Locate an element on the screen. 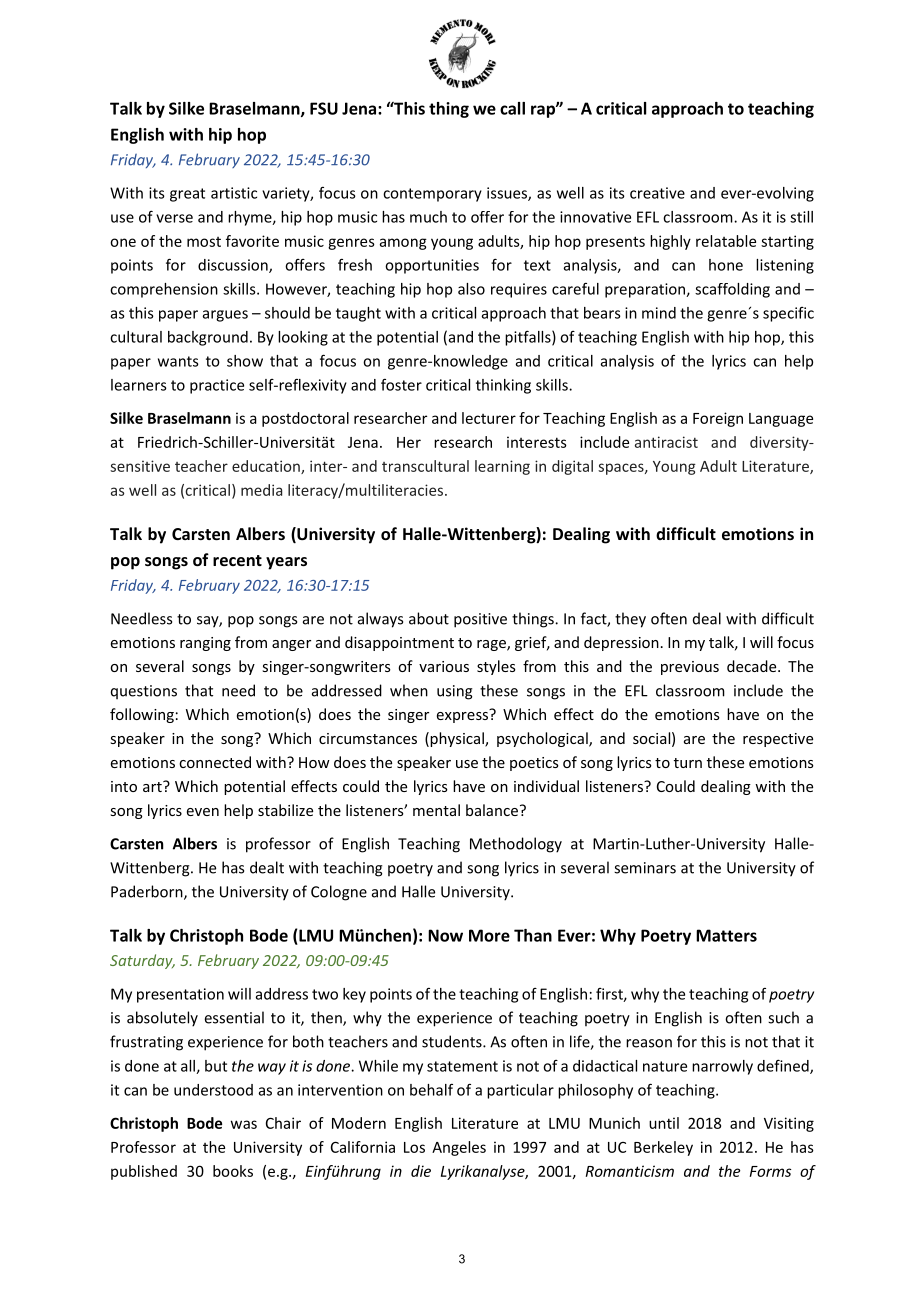  rage is located at coordinates (492, 645).
